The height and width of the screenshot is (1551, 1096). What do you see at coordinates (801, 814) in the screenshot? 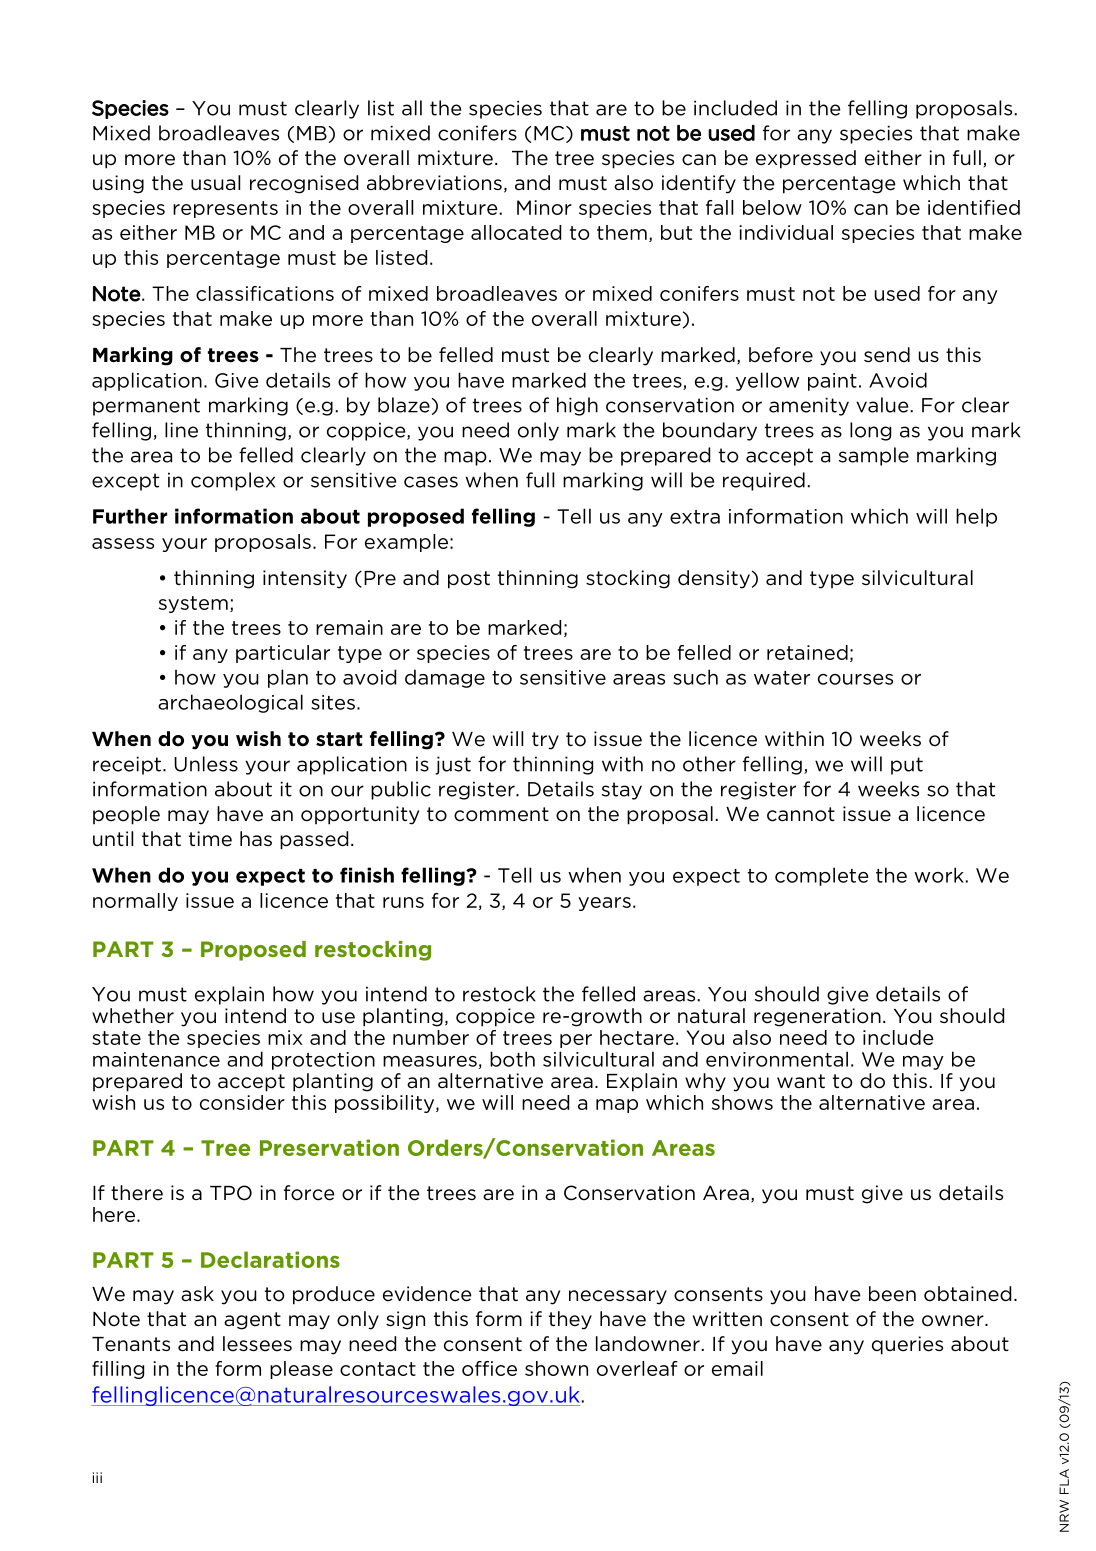
I see `cannot` at bounding box center [801, 814].
